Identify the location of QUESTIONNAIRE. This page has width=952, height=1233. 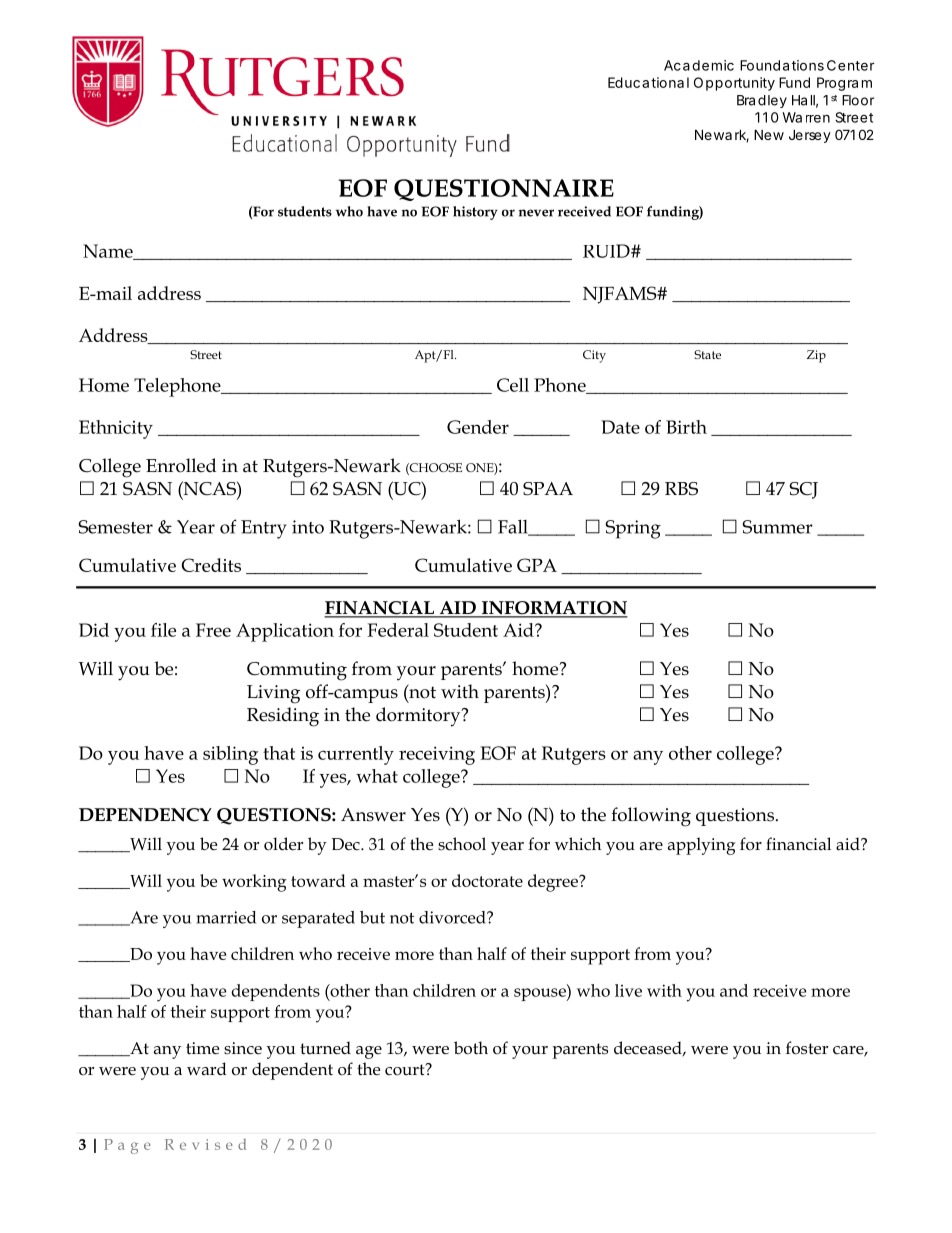
(504, 190).
